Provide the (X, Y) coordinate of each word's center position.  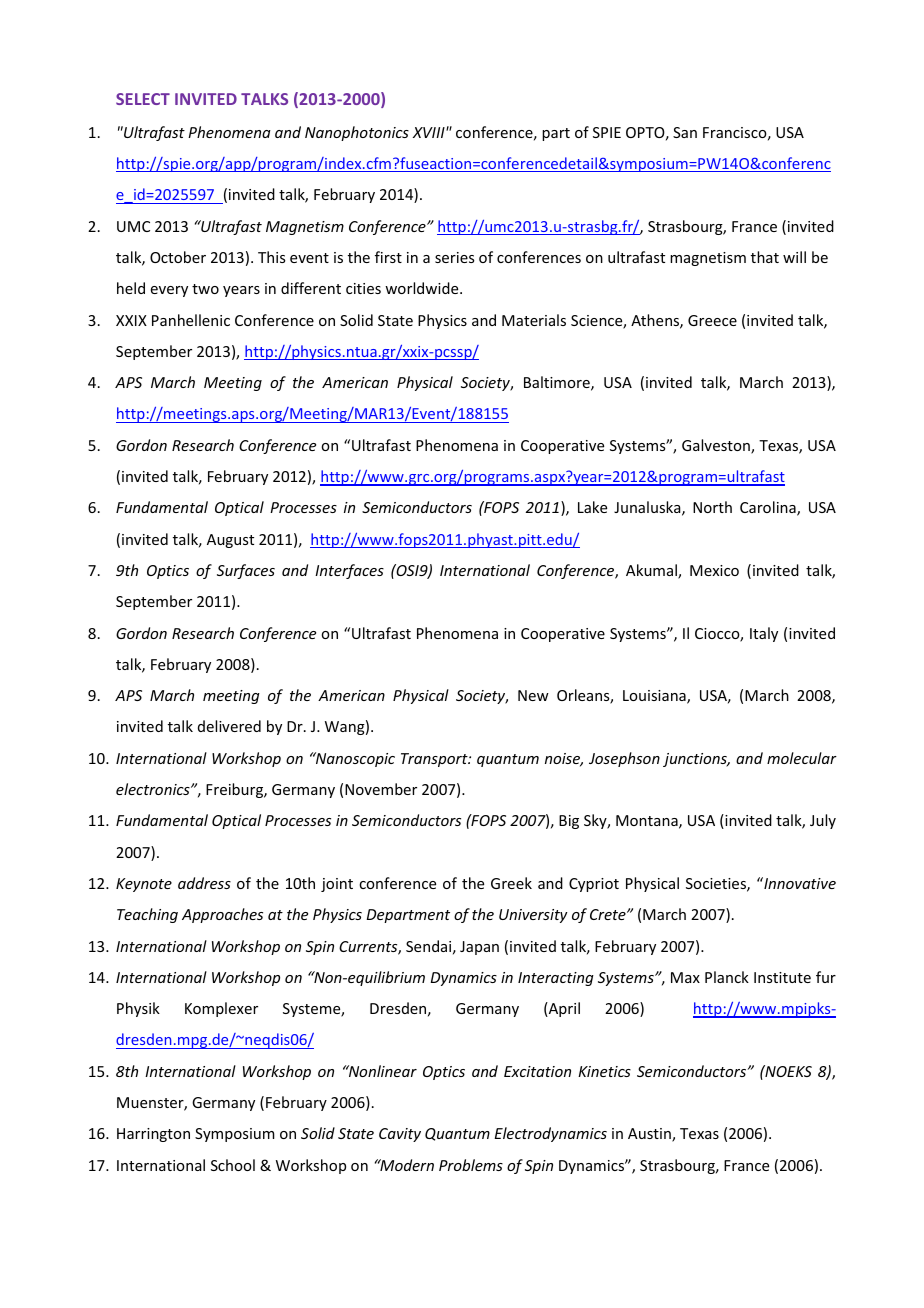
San (685, 132)
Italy (764, 634)
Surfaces (246, 571)
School (233, 1165)
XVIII (430, 132)
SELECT (143, 99)
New (533, 695)
